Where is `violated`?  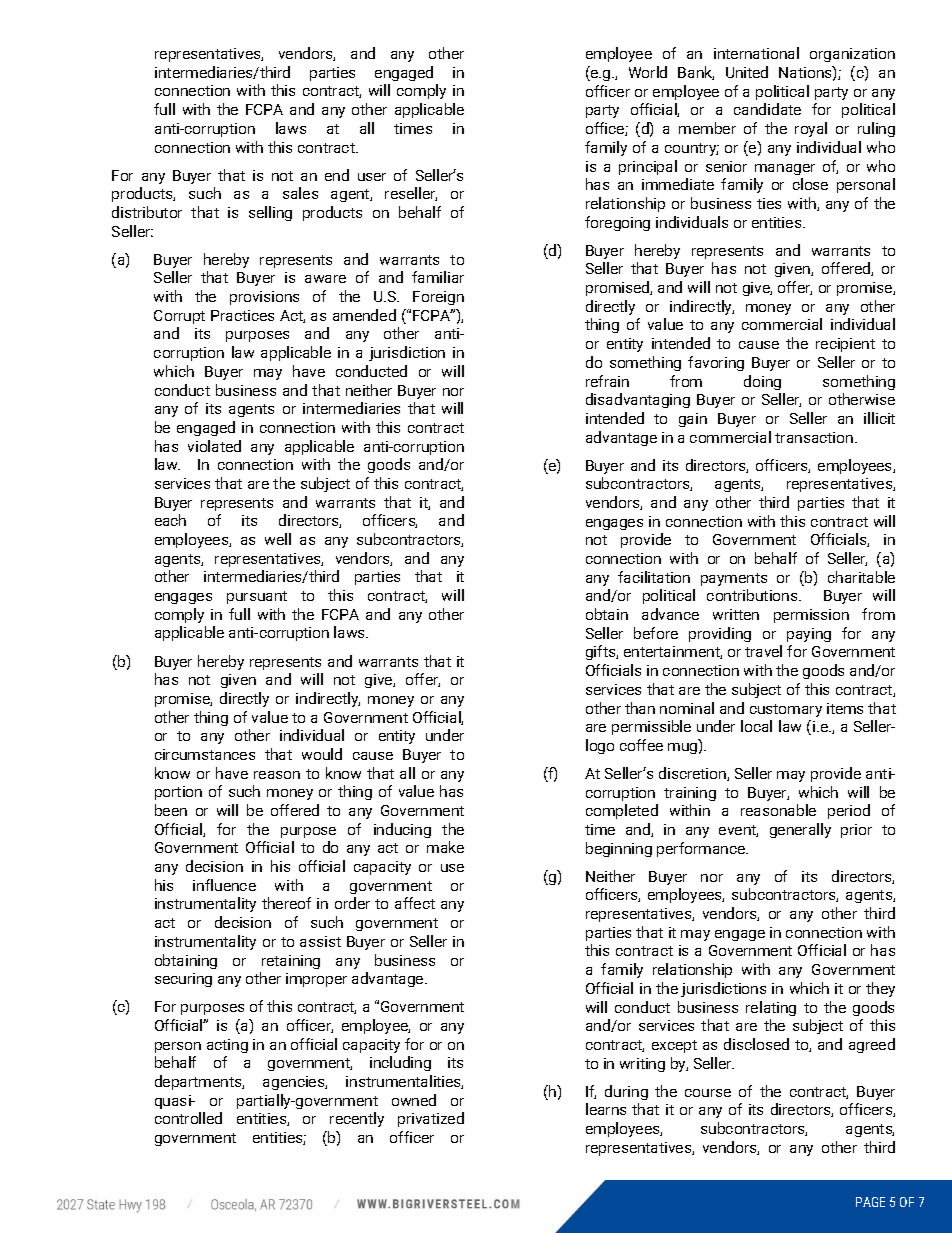 violated is located at coordinates (214, 446).
